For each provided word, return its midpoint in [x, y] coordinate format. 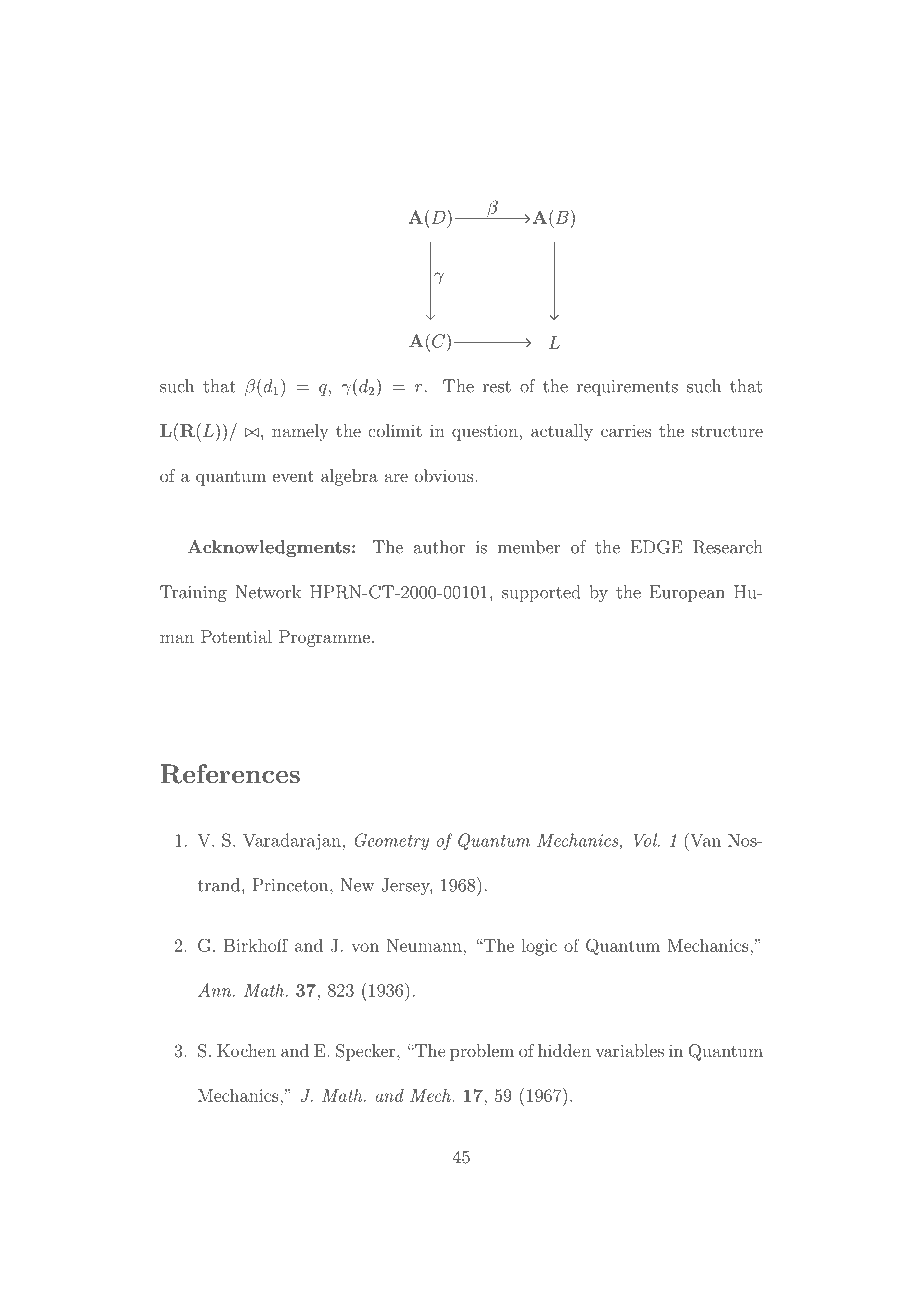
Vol [646, 840]
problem [482, 1052]
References [230, 774]
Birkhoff [256, 945]
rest [497, 387]
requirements [627, 388]
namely [300, 432]
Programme [324, 638]
